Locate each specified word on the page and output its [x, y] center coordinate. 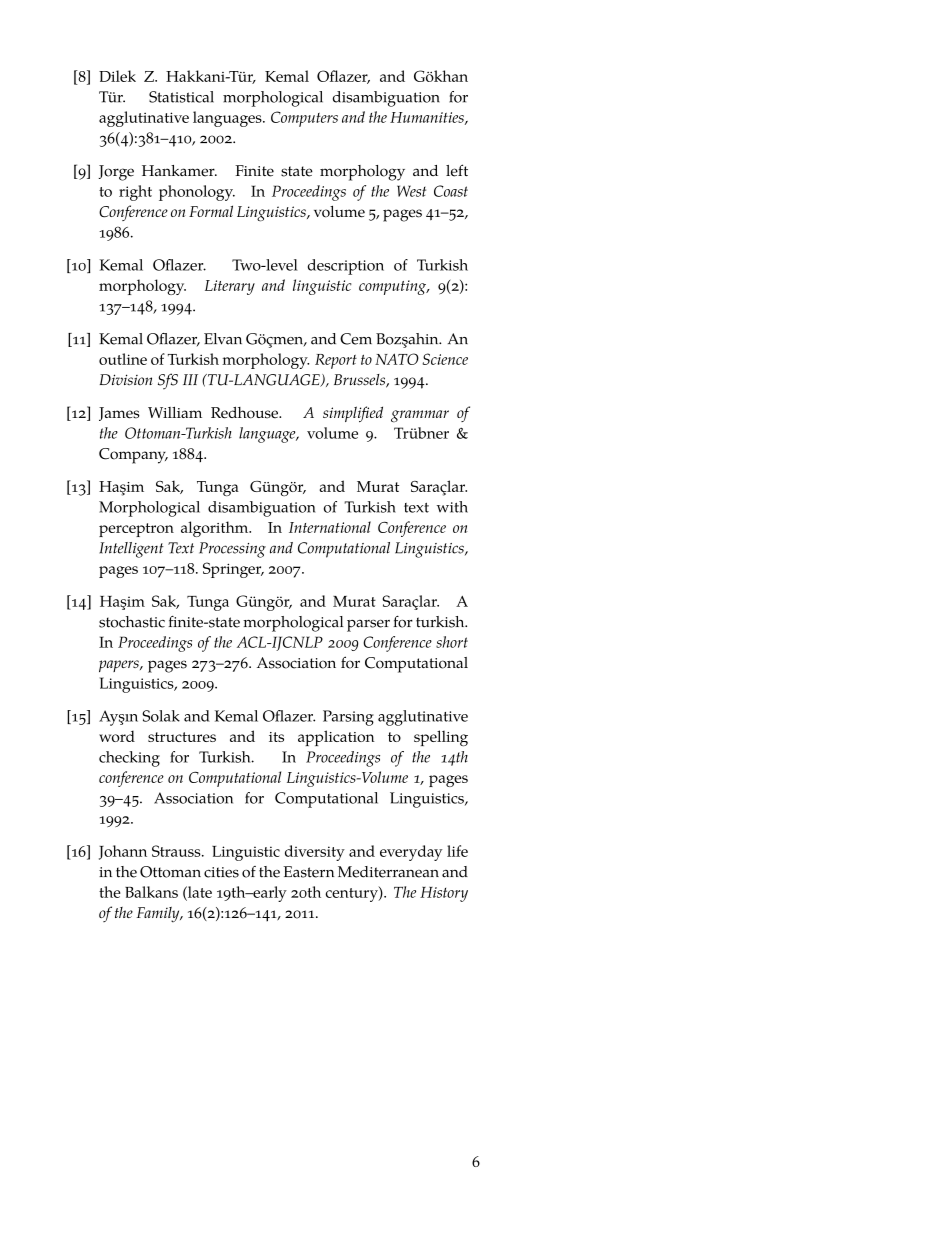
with [452, 507]
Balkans [151, 892]
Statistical [181, 97]
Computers [304, 119]
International [330, 527]
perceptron [136, 530]
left [457, 170]
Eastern [308, 872]
